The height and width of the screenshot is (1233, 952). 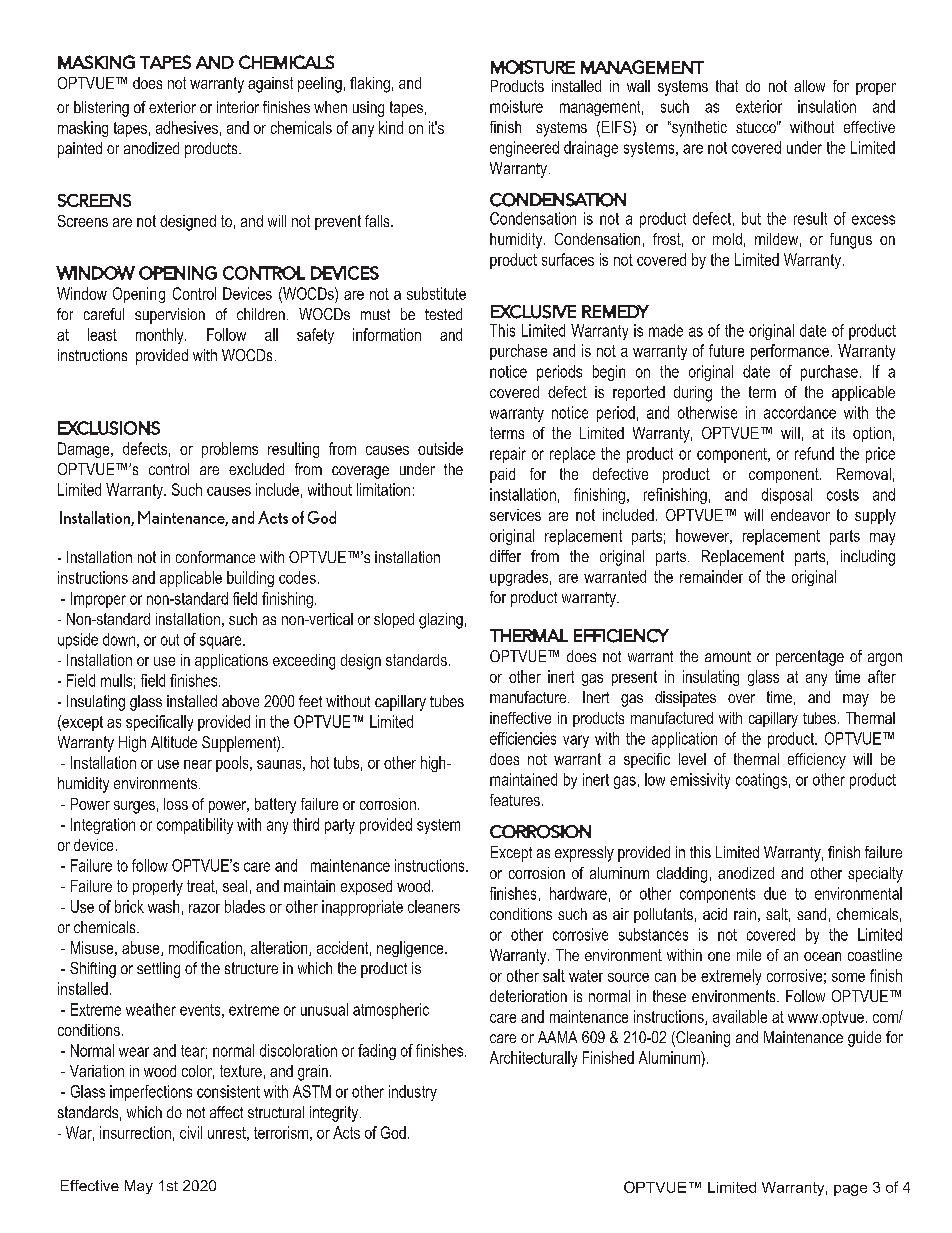 I want to click on civil, so click(x=191, y=1132).
